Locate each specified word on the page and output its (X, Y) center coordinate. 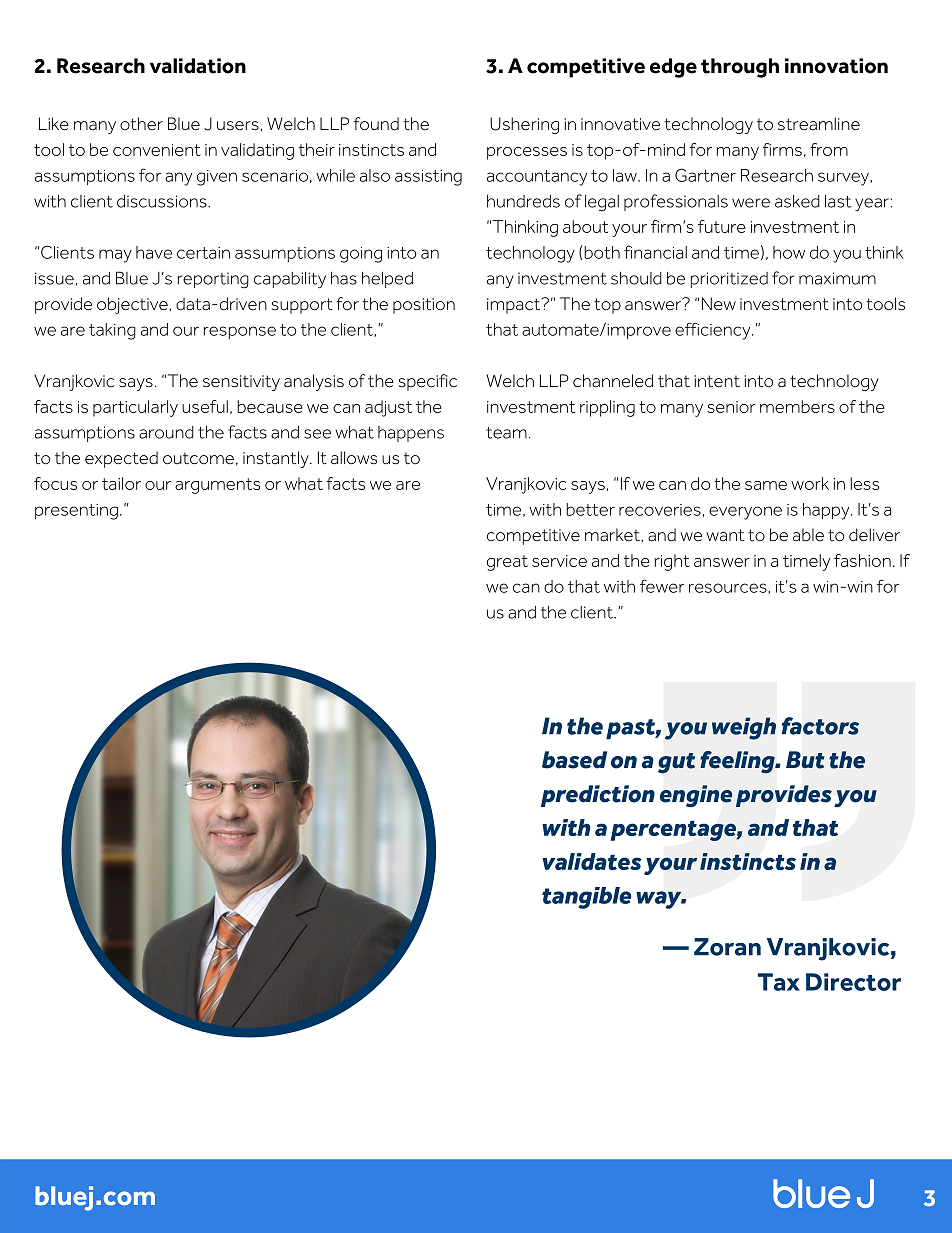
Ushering (524, 125)
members (797, 406)
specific (428, 382)
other (141, 124)
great (507, 563)
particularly (135, 408)
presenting (76, 512)
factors (820, 726)
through (740, 68)
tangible (586, 898)
